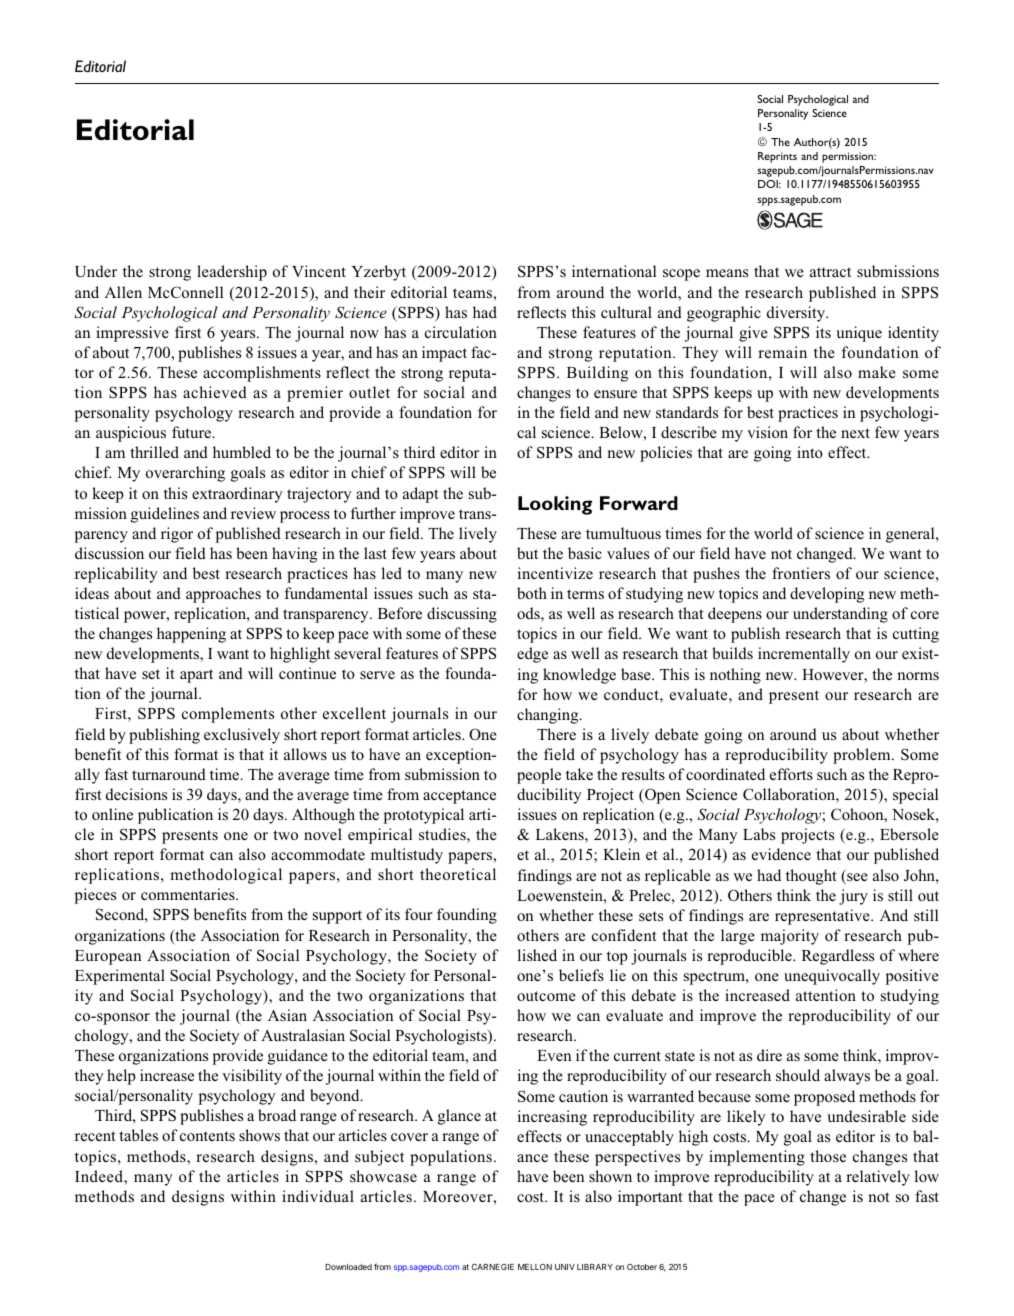  Describe the element at coordinates (369, 292) in the image. I see `their` at that location.
